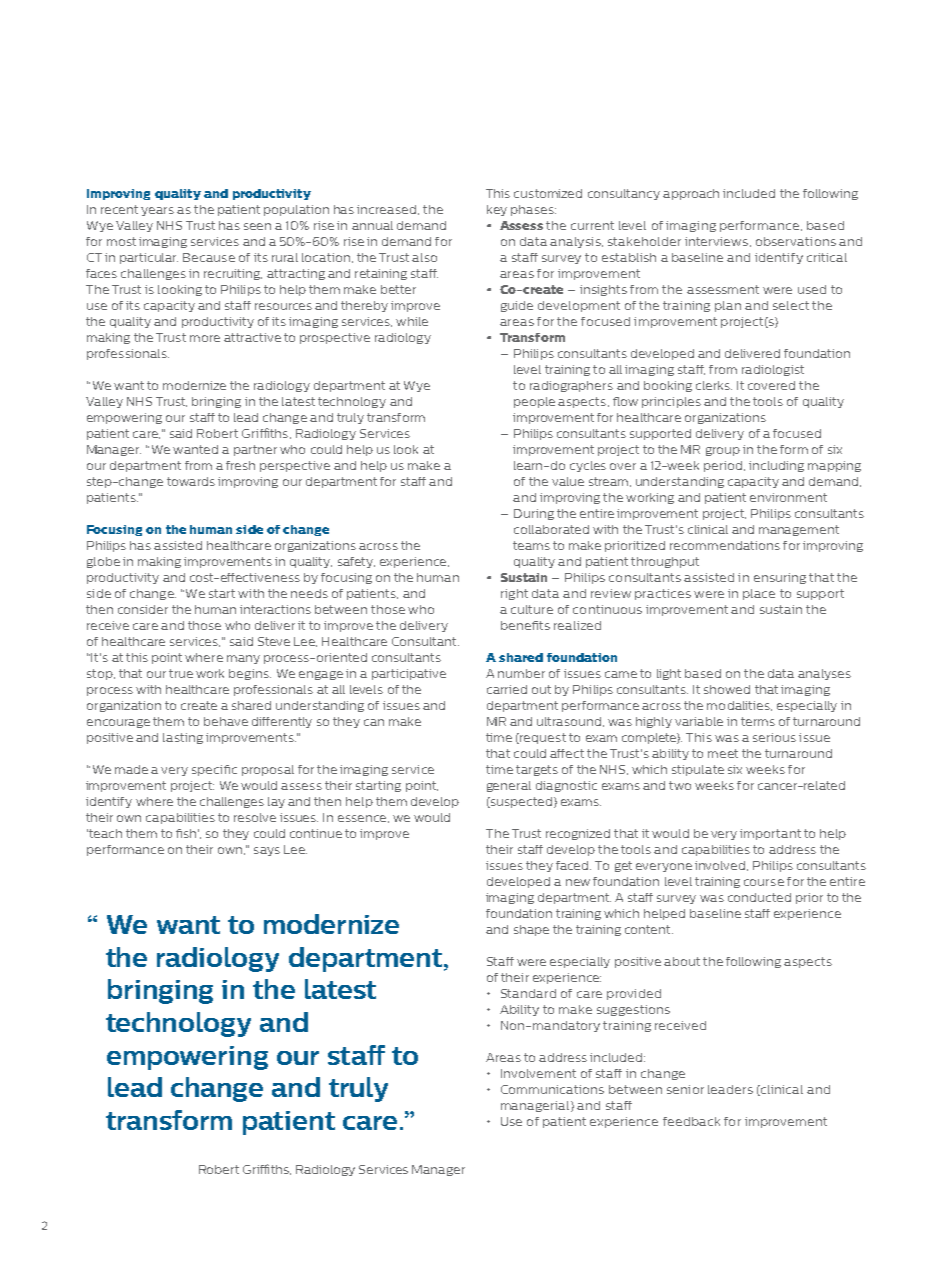 This image has width=952, height=1267. I want to click on shape, so click(531, 930).
